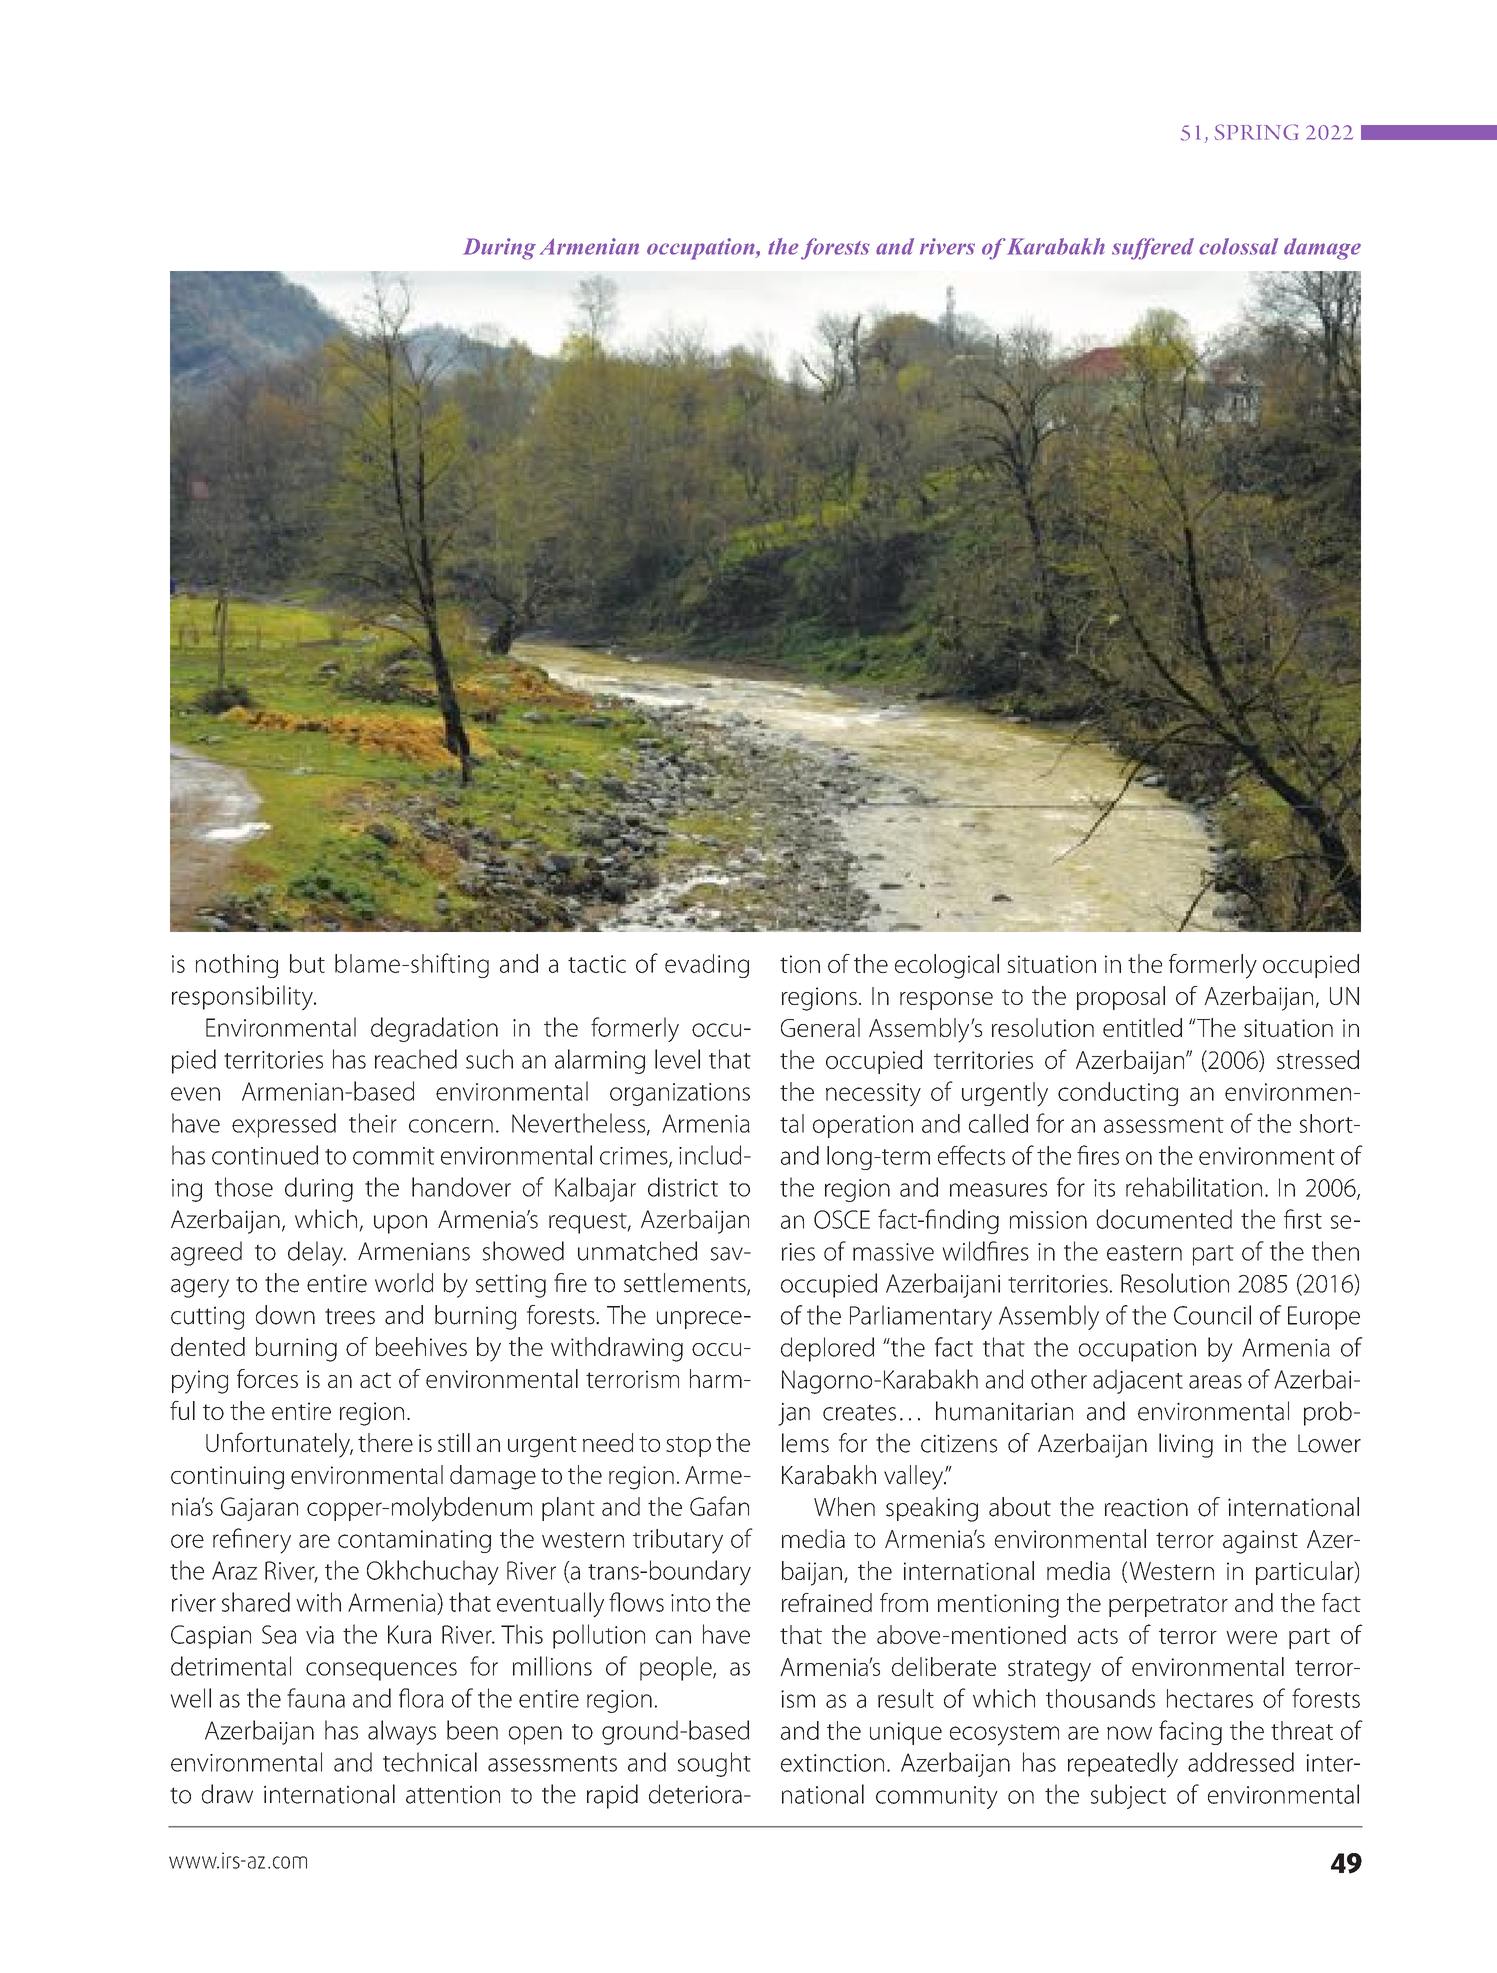 This image has width=1497, height=1973. What do you see at coordinates (237, 966) in the image?
I see `nothing` at bounding box center [237, 966].
